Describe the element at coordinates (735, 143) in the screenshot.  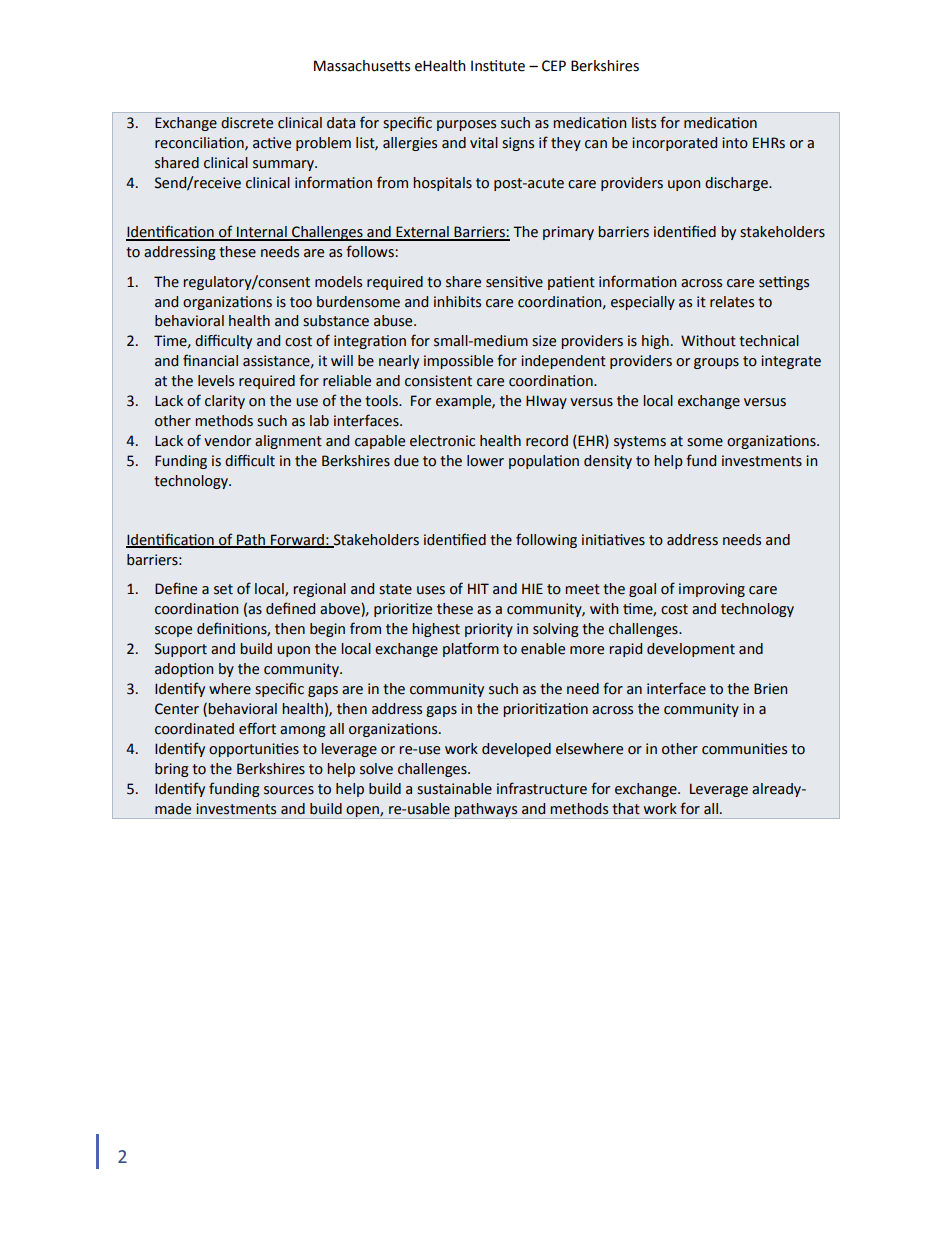
I see `into` at that location.
